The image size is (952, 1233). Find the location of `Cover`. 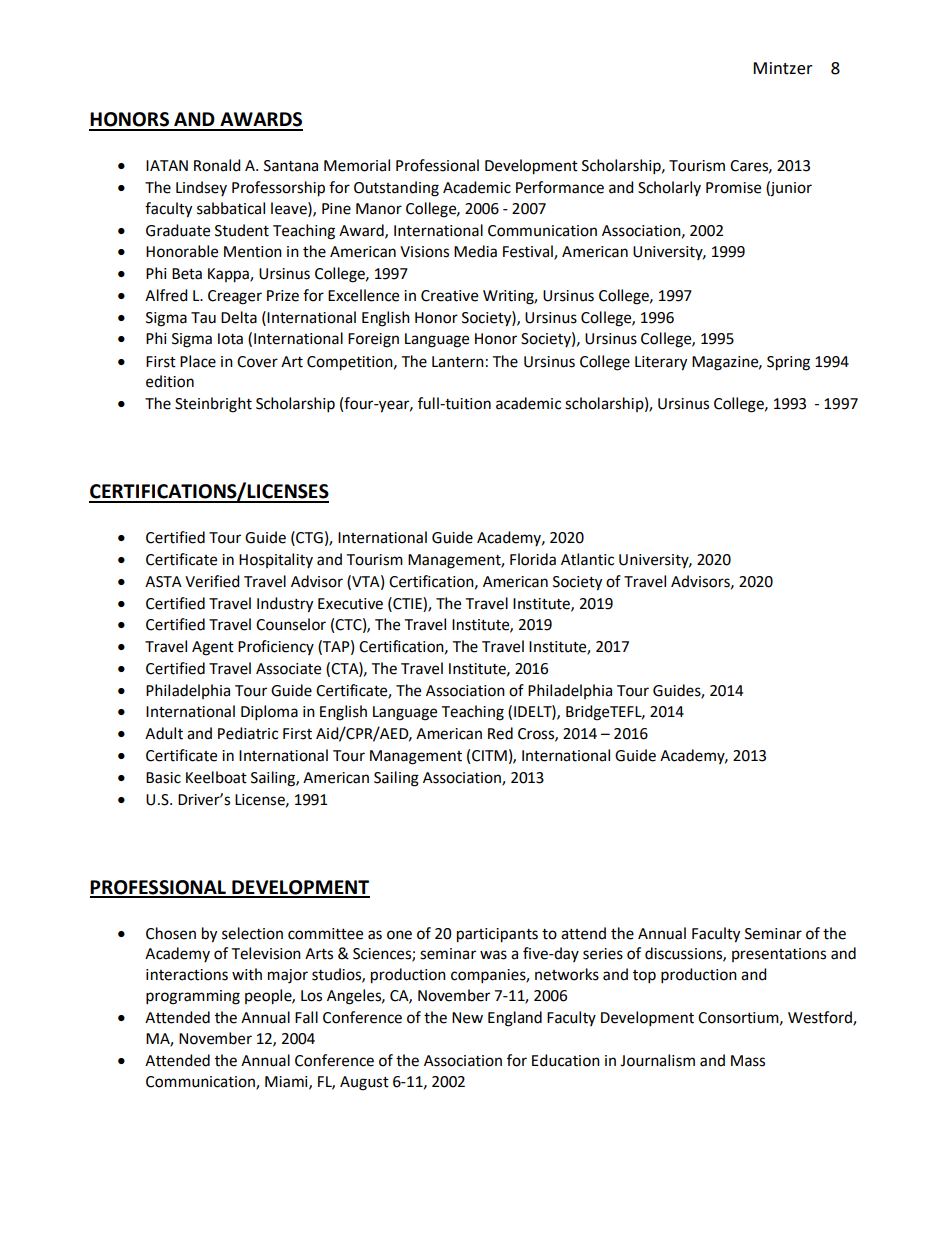

Cover is located at coordinates (257, 362).
